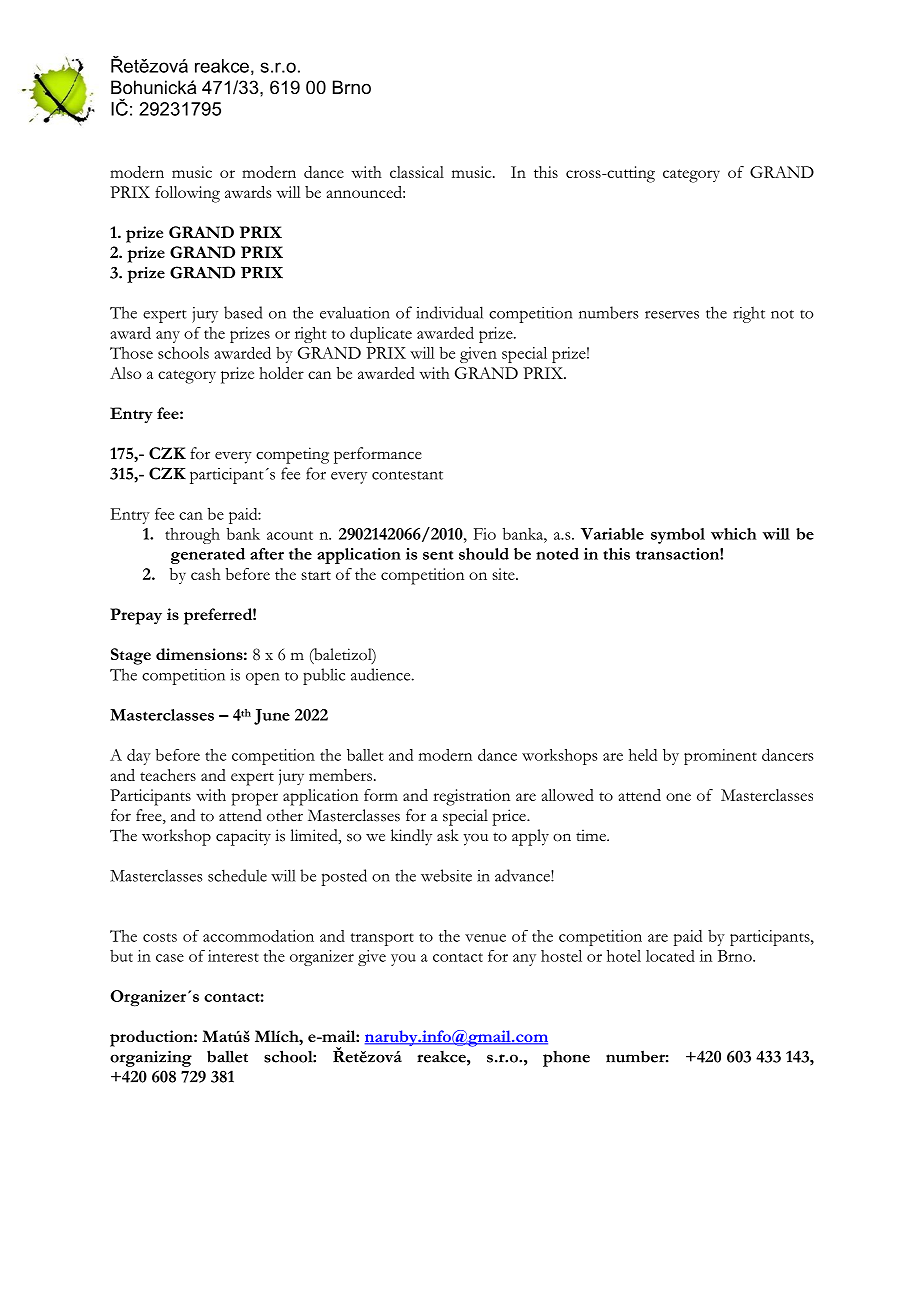 The width and height of the screenshot is (924, 1308). What do you see at coordinates (168, 775) in the screenshot?
I see `teachers` at bounding box center [168, 775].
